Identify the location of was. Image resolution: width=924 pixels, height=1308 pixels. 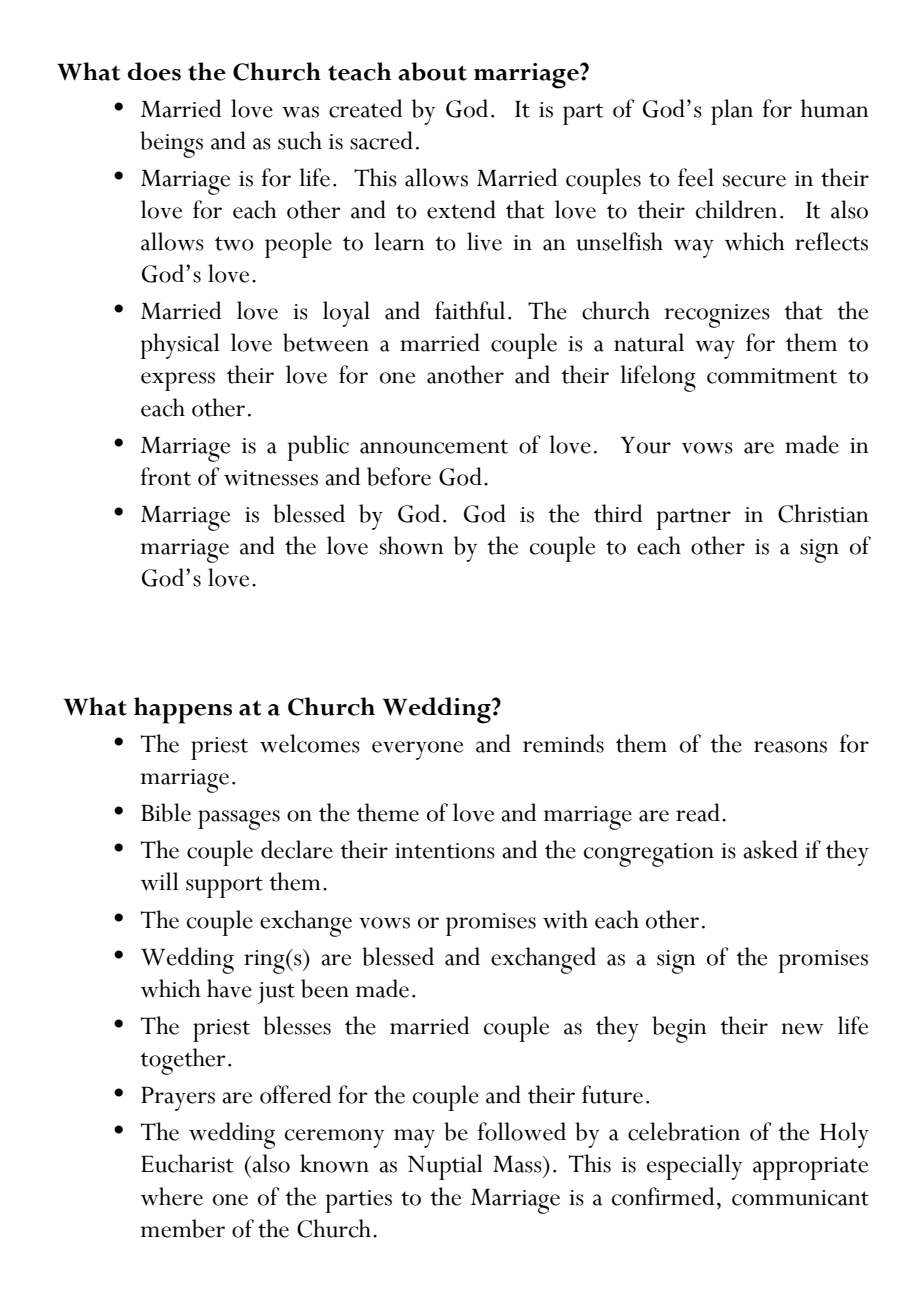
(300, 112).
